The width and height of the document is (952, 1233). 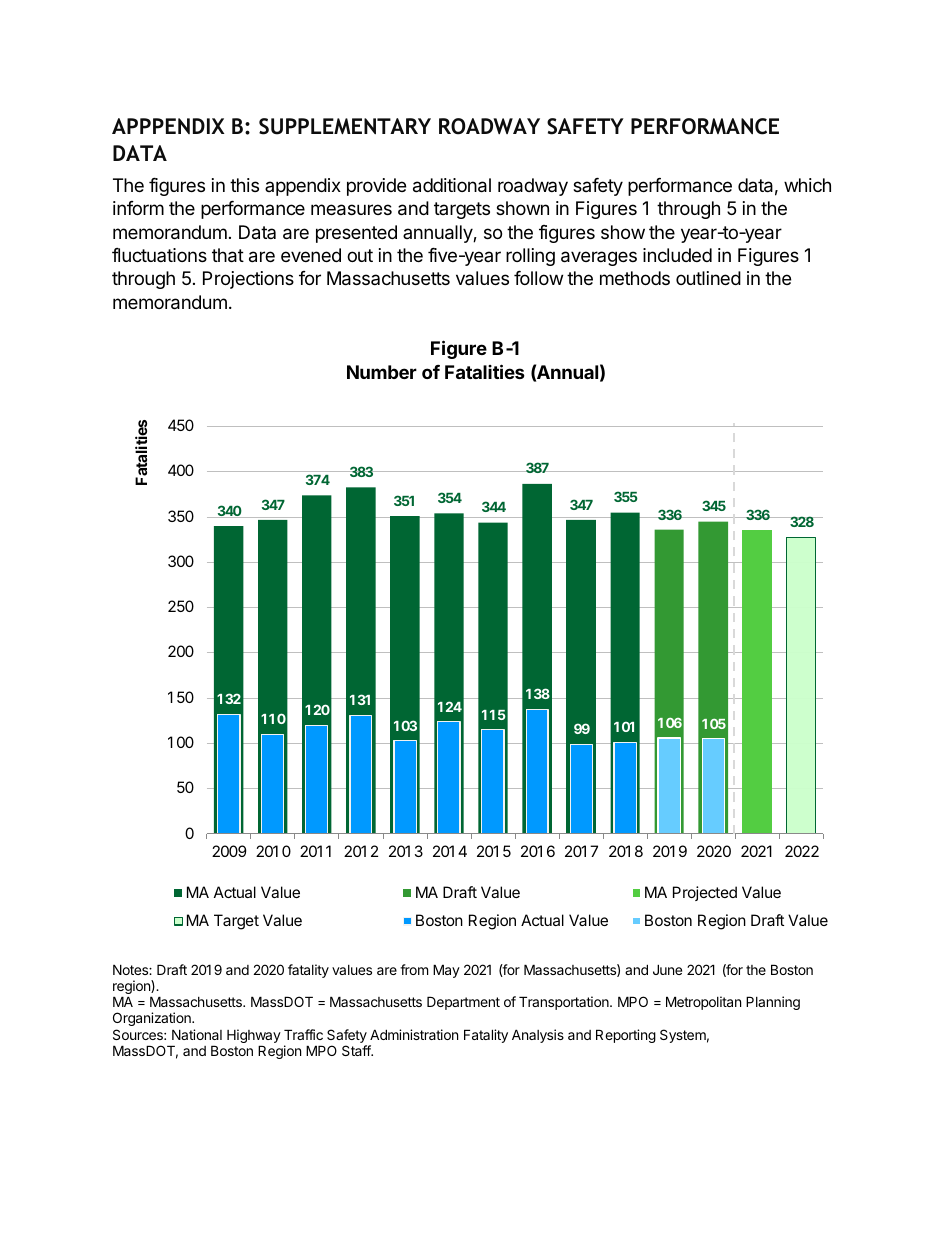 I want to click on Department, so click(x=463, y=1003).
